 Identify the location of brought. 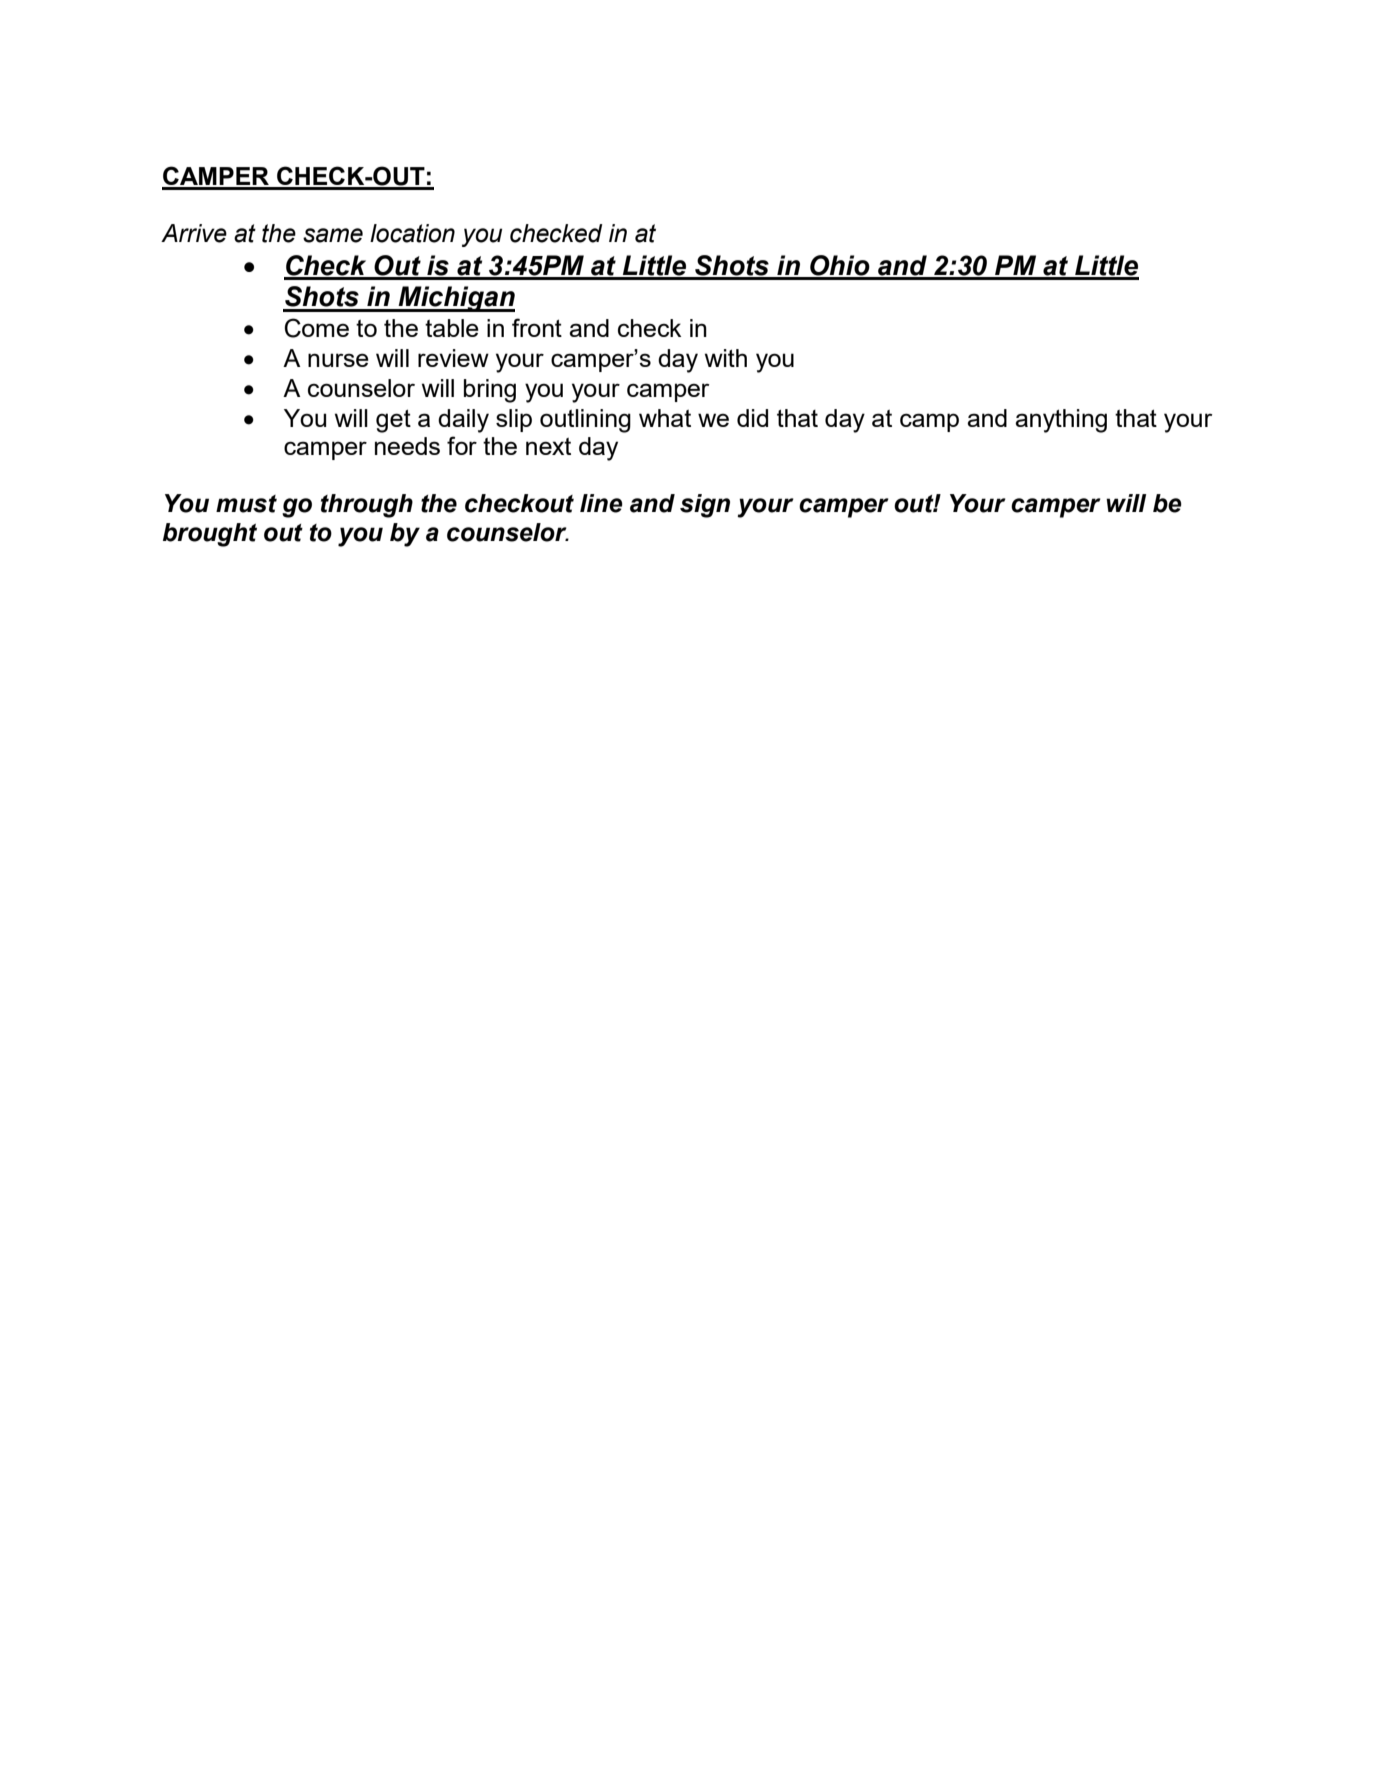
(210, 535).
